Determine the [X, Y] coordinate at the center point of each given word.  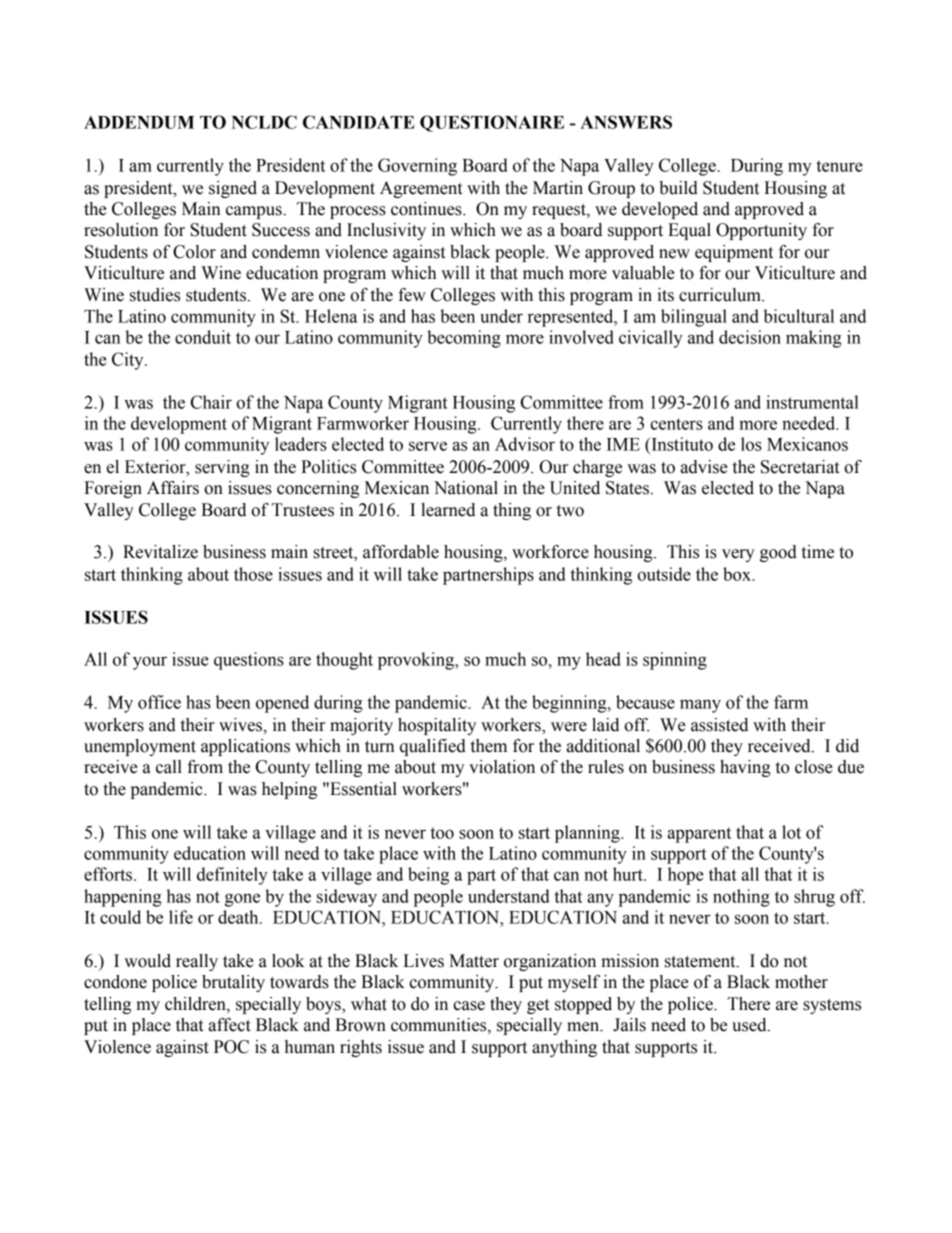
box [738, 574]
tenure [839, 166]
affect [230, 1025]
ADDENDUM [139, 122]
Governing [417, 167]
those [253, 574]
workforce [550, 552]
